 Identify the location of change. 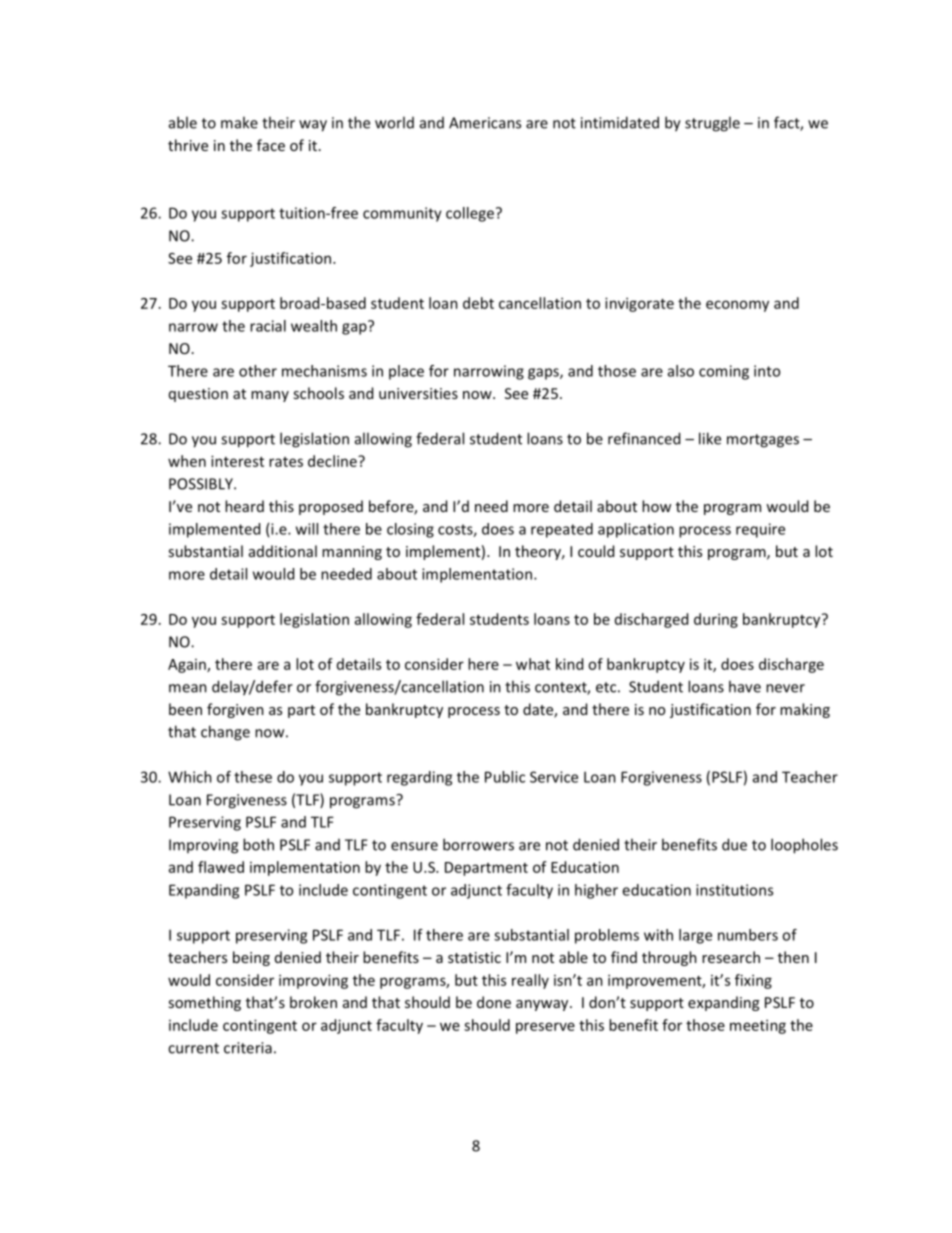
(225, 733).
